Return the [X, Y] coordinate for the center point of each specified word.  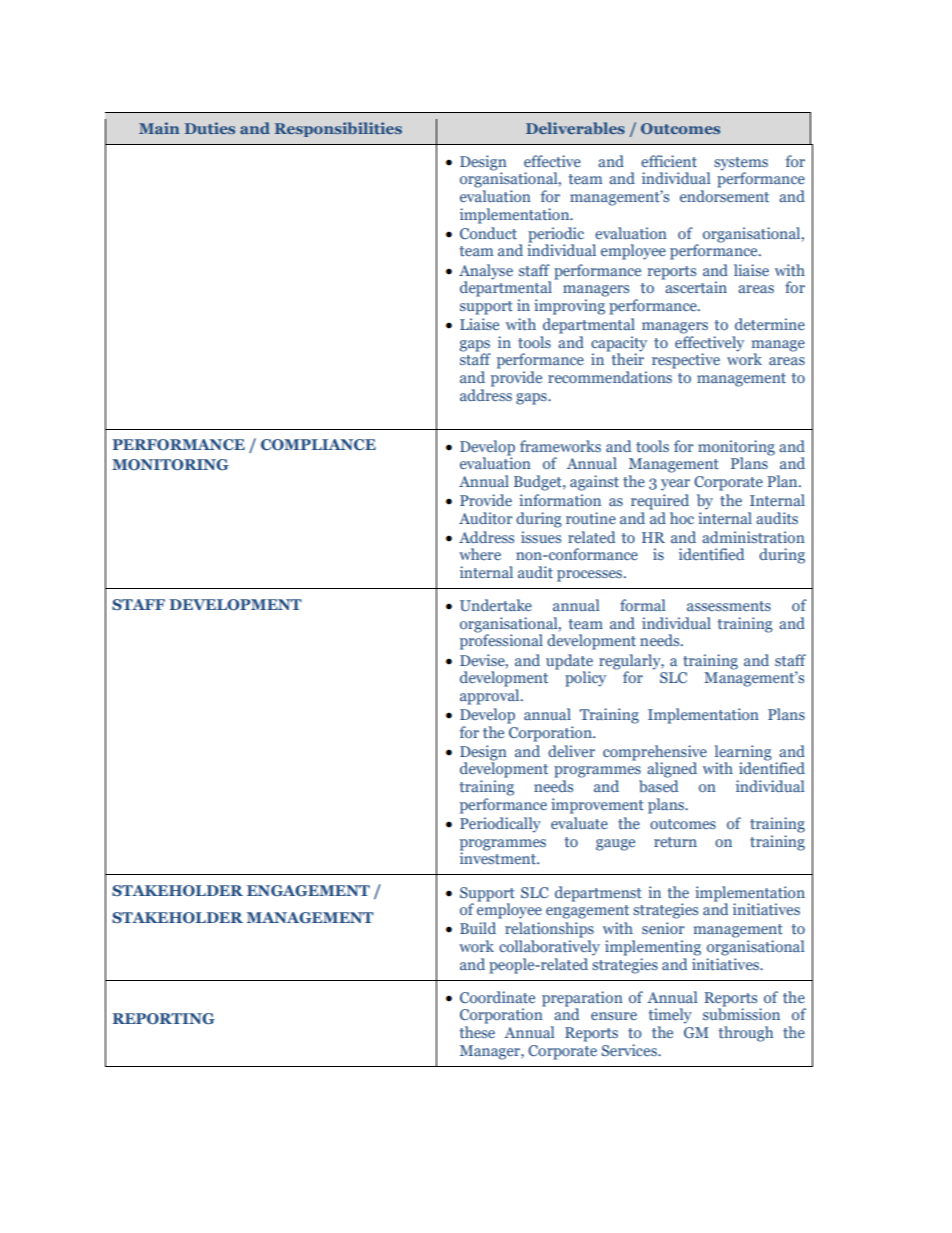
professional [501, 641]
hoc [682, 518]
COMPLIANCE [318, 444]
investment [499, 857]
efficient [669, 161]
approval [491, 697]
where [480, 554]
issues [541, 537]
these [477, 1032]
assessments [729, 606]
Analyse [486, 272]
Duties [210, 128]
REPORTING [163, 1018]
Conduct [488, 233]
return [675, 842]
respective [686, 361]
